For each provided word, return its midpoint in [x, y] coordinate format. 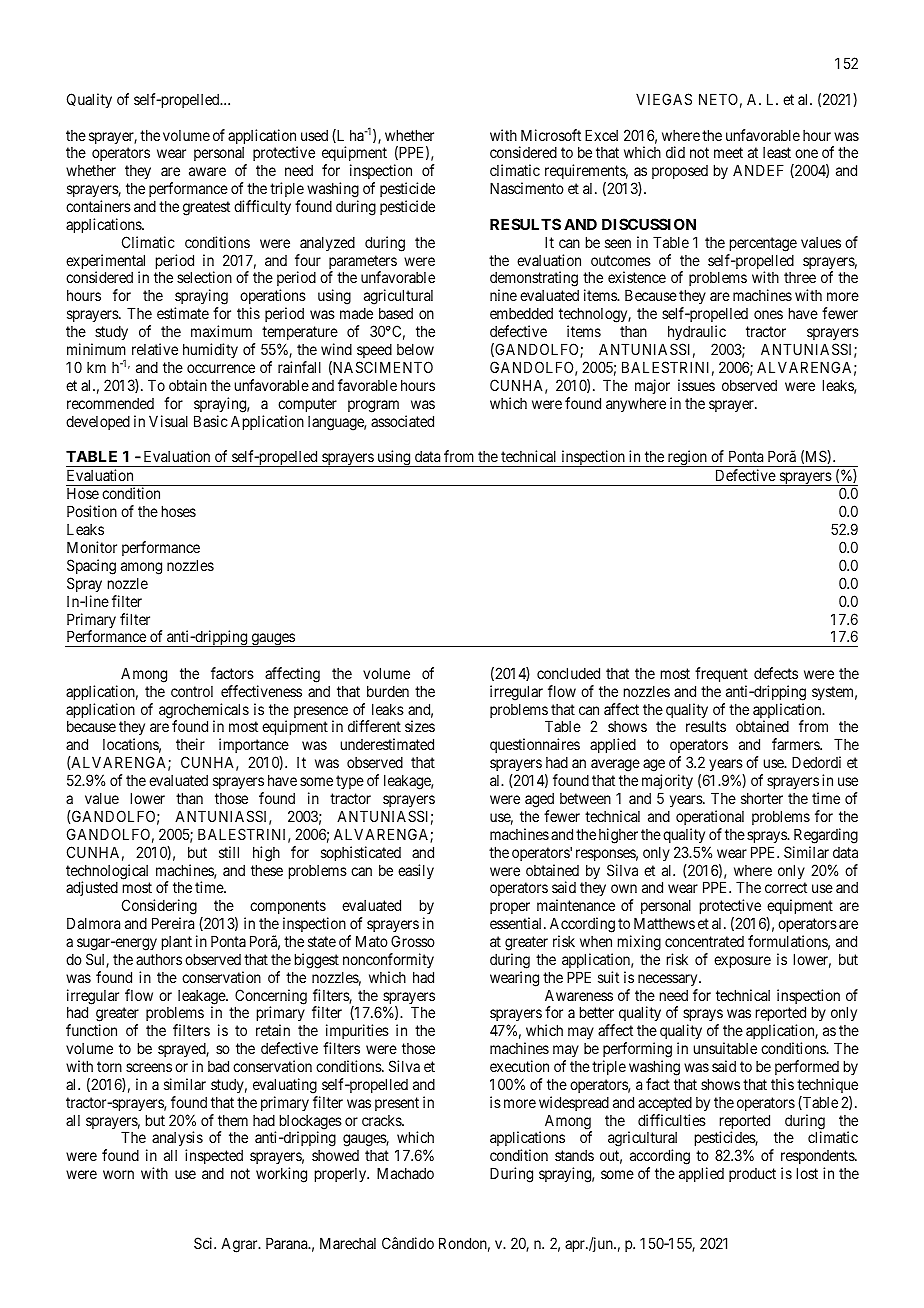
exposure [742, 962]
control [192, 691]
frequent [721, 674]
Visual [168, 421]
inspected [214, 1158]
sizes [420, 726]
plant [177, 943]
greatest [206, 208]
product [752, 1175]
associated [402, 421]
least [777, 152]
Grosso [413, 941]
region [687, 458]
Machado [405, 1173]
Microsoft [551, 135]
